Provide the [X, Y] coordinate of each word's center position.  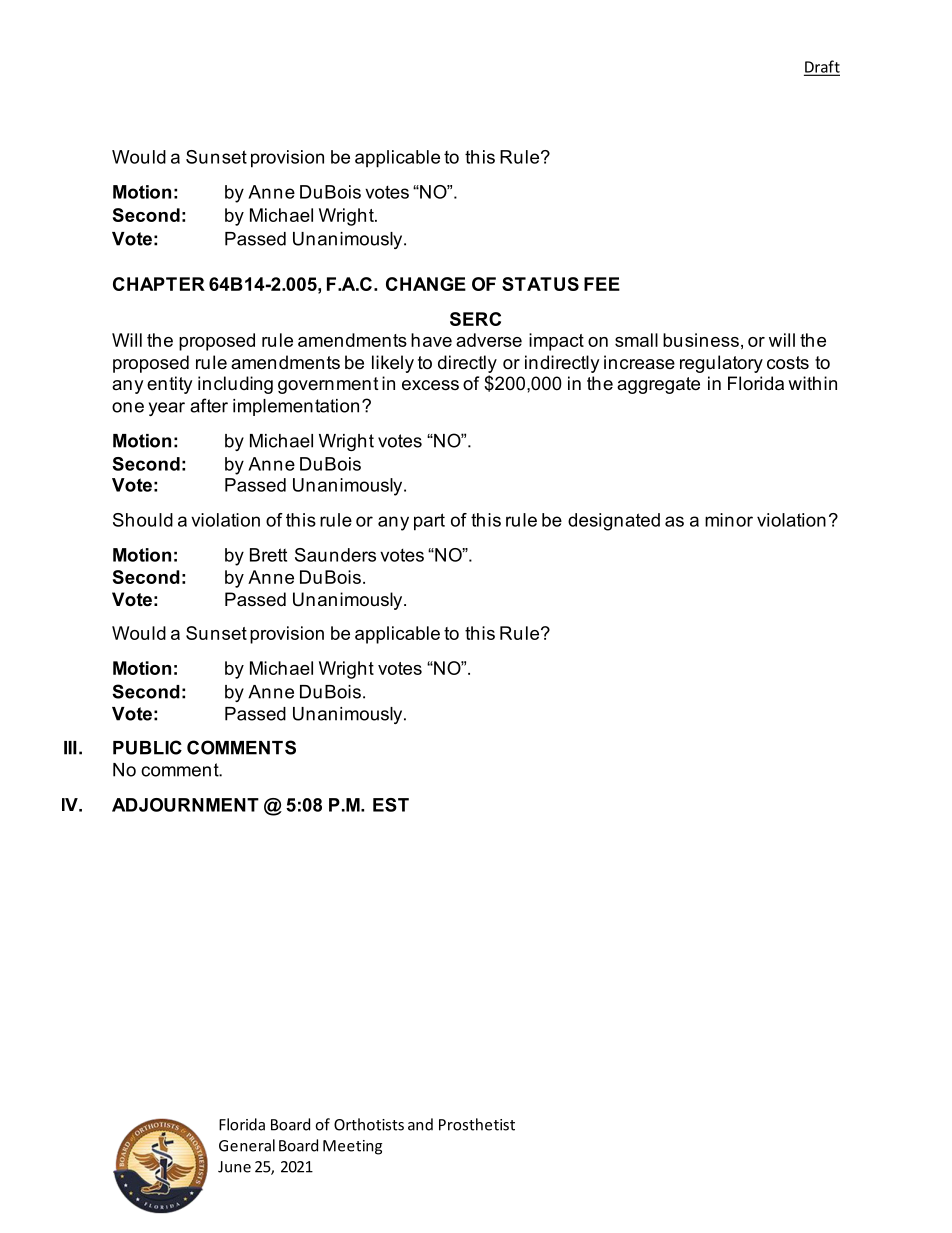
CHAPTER [159, 284]
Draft [822, 67]
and [420, 1124]
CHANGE [426, 284]
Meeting [352, 1147]
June [234, 1167]
